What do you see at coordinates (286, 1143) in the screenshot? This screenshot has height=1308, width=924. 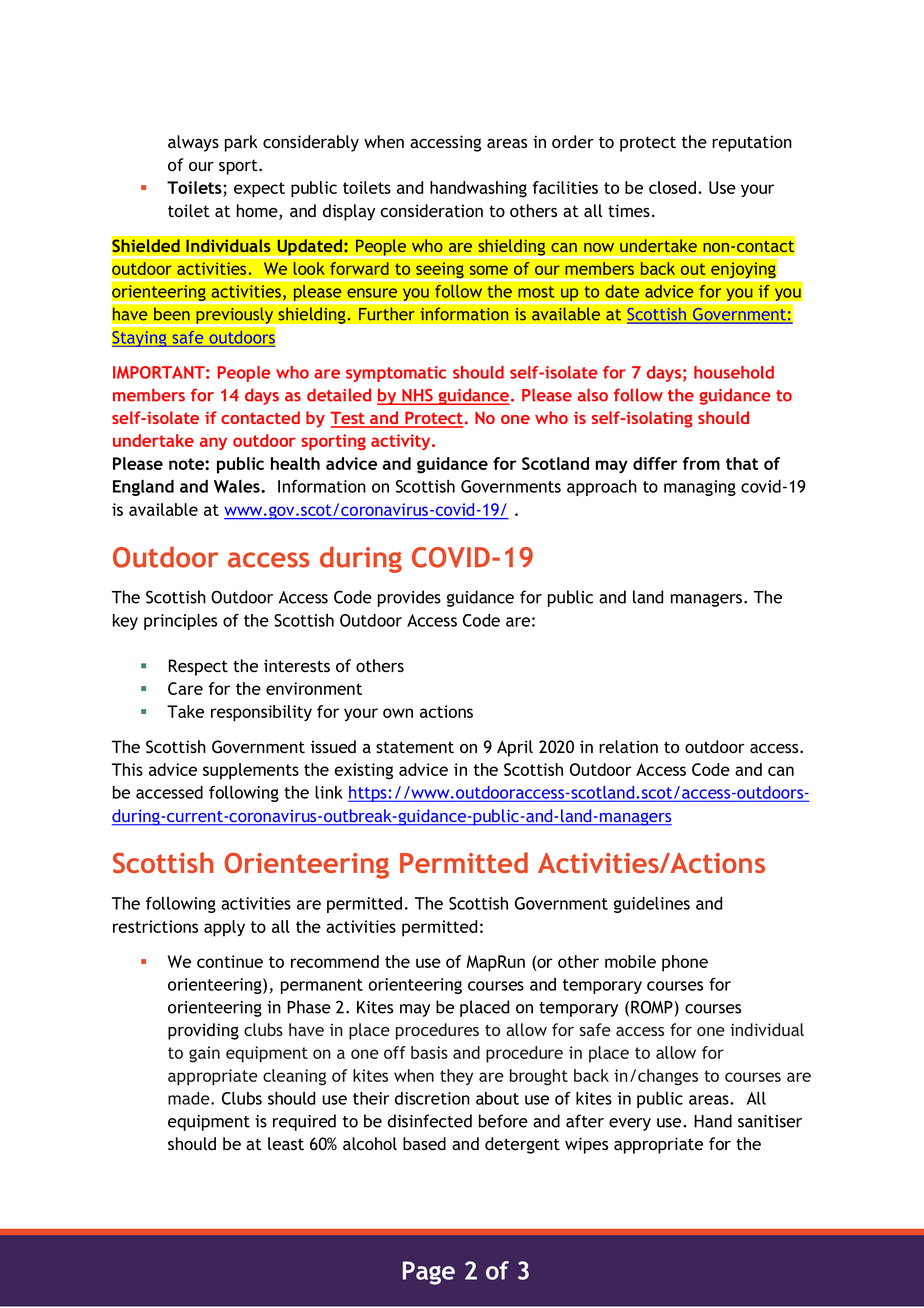 I see `least` at bounding box center [286, 1143].
